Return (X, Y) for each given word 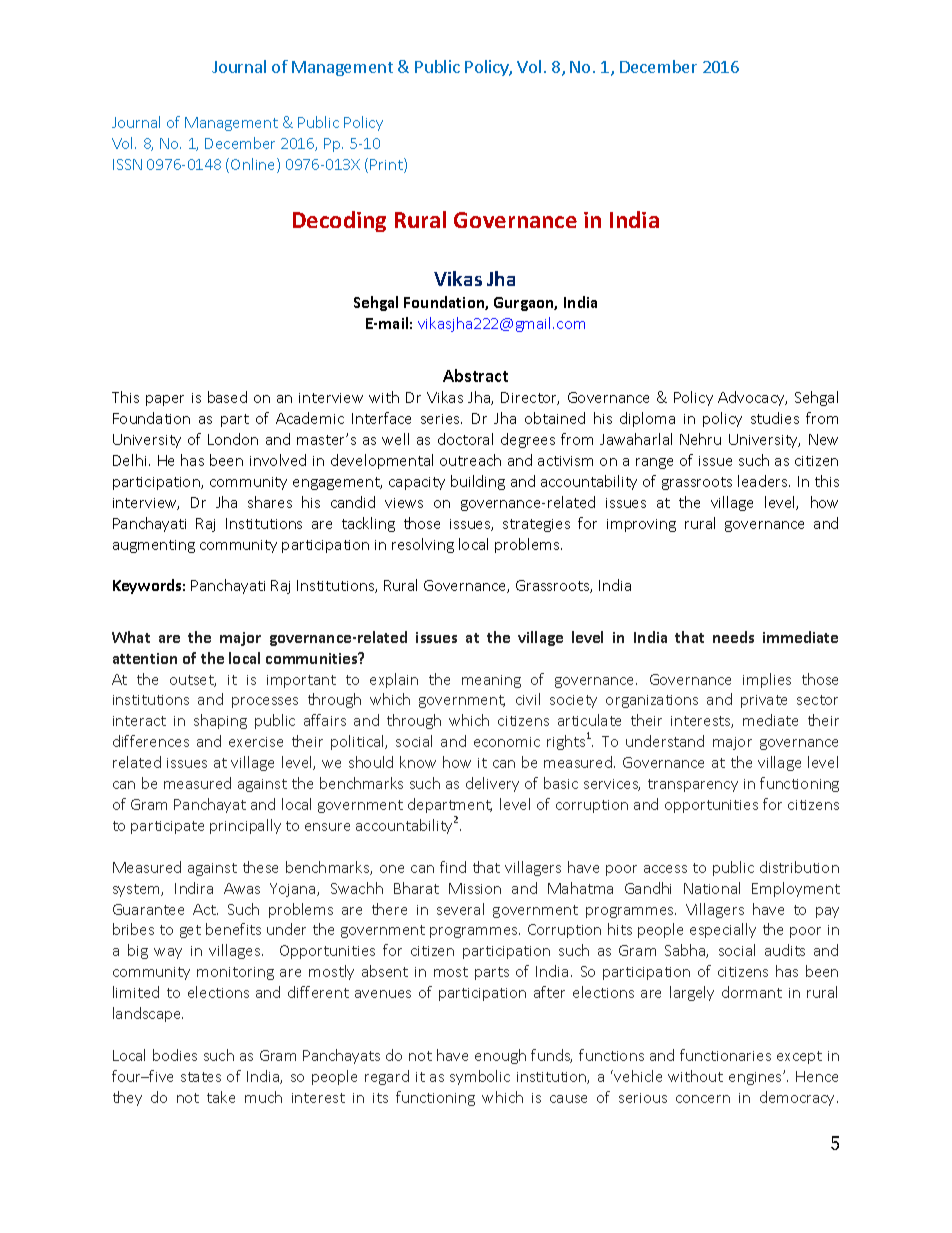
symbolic (480, 1077)
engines (756, 1078)
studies (775, 418)
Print (387, 165)
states (201, 1077)
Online (254, 165)
